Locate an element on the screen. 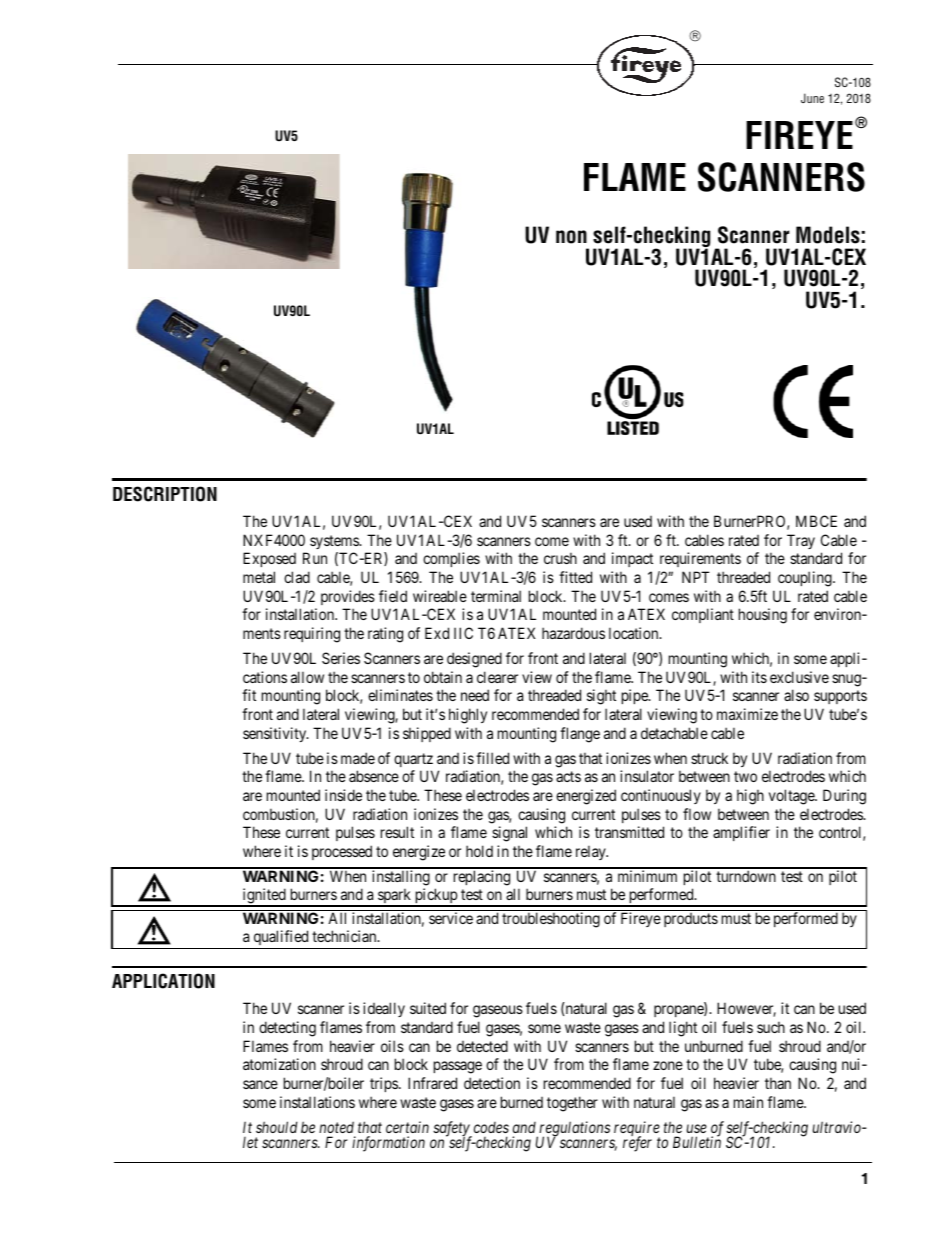 The height and width of the screenshot is (1233, 952). should is located at coordinates (277, 1127).
